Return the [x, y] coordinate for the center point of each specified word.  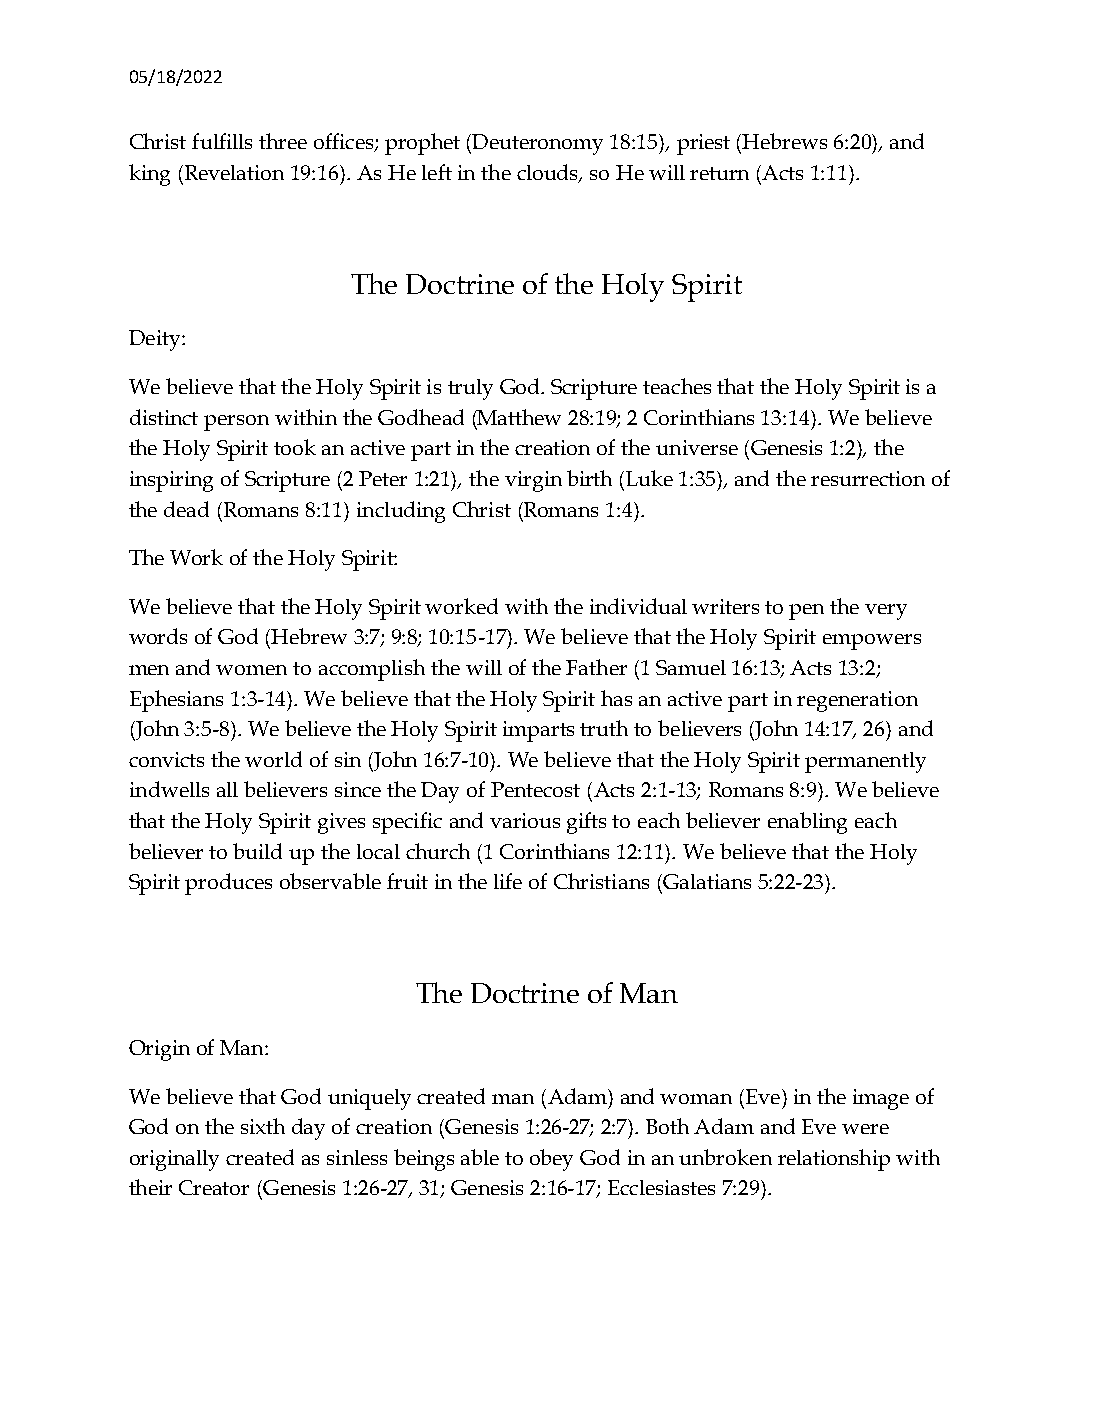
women [251, 670]
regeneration [857, 701]
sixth [263, 1126]
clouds [549, 173]
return [719, 173]
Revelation [233, 172]
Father [596, 667]
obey [551, 1160]
